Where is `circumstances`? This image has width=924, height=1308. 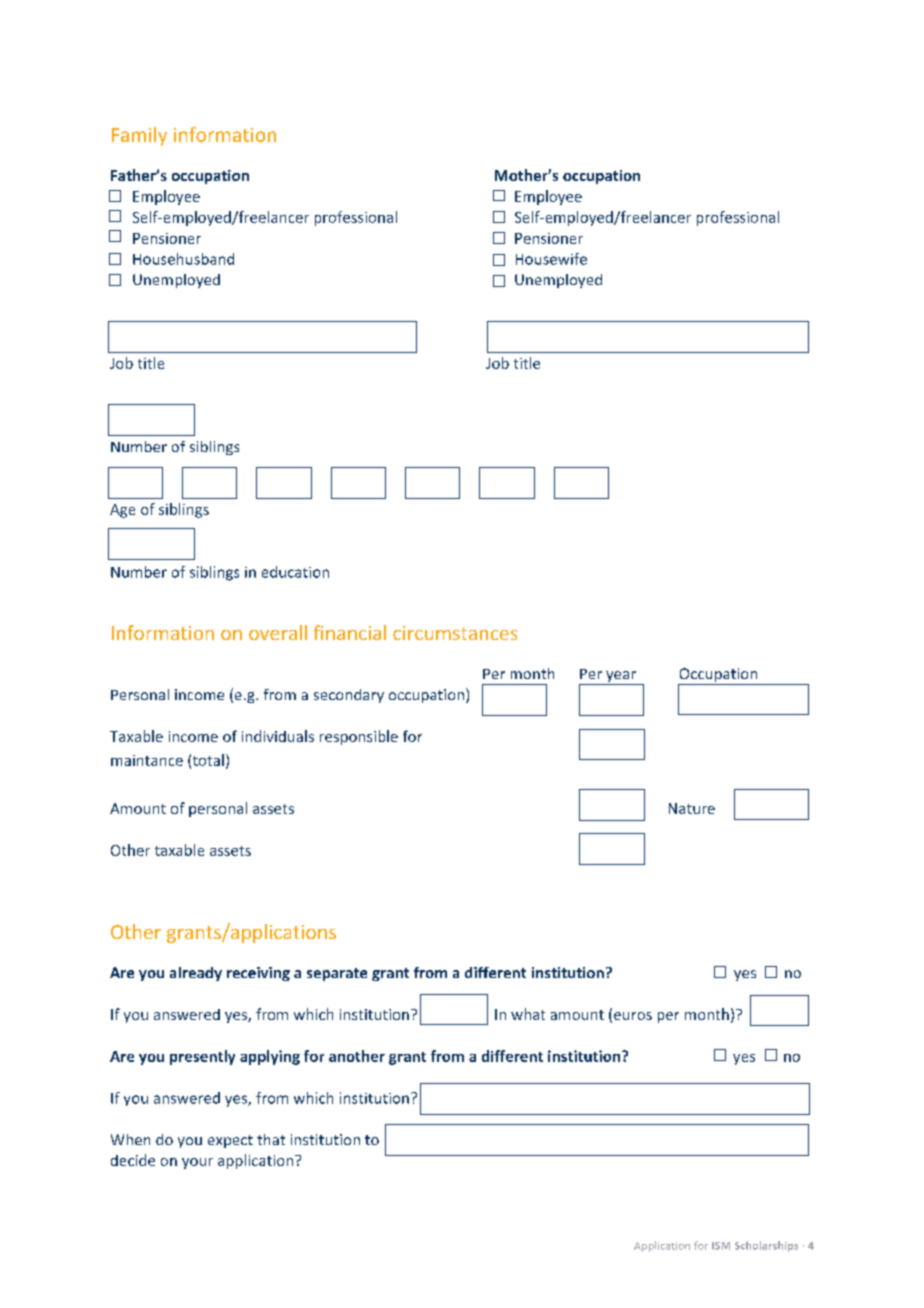 circumstances is located at coordinates (455, 633).
